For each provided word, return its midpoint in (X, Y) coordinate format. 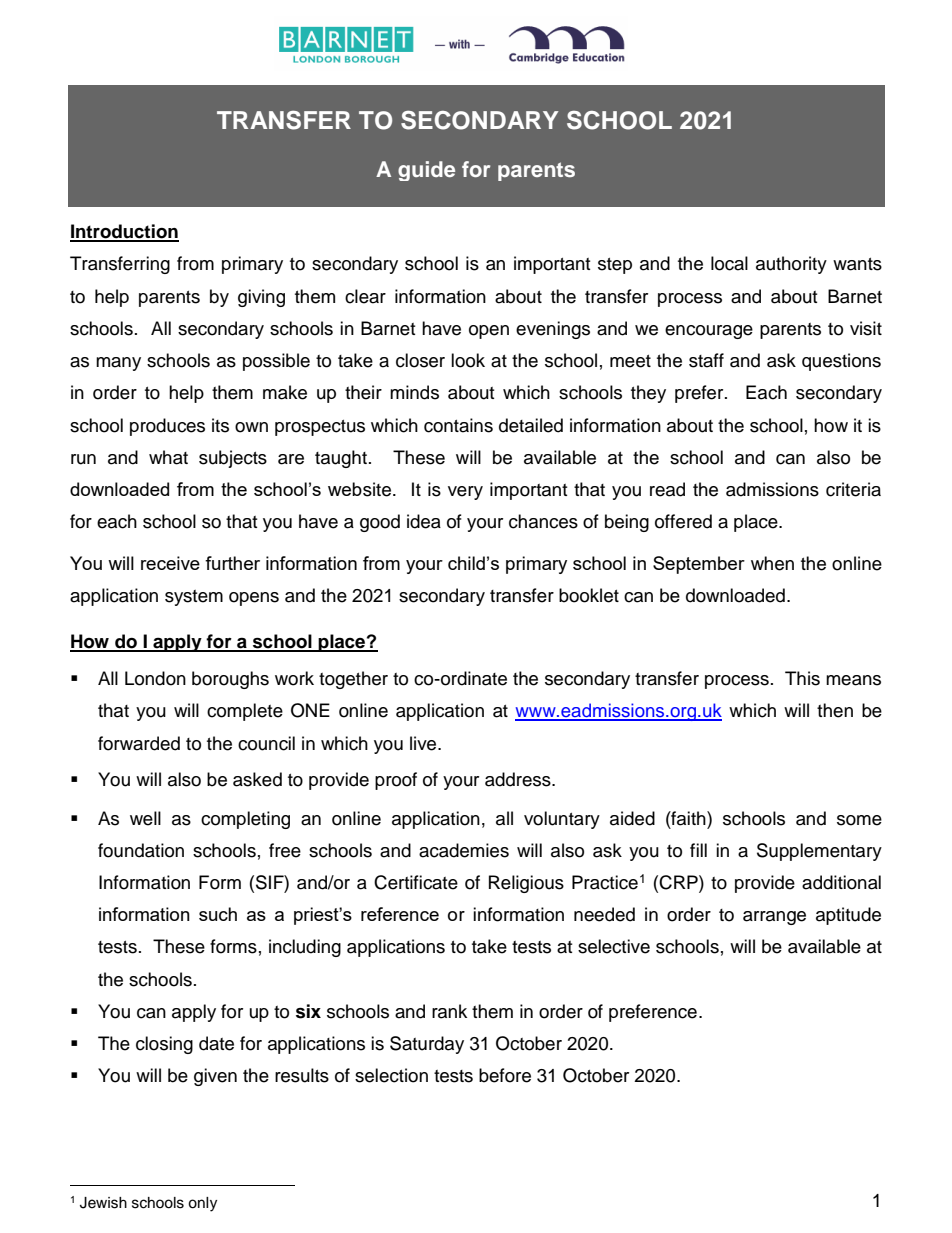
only (202, 1204)
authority (791, 265)
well (145, 818)
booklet (589, 595)
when (772, 563)
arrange (774, 918)
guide (426, 171)
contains (458, 425)
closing (164, 1045)
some (859, 820)
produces (167, 427)
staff (706, 360)
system (194, 598)
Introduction (124, 232)
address (519, 779)
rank (449, 1011)
